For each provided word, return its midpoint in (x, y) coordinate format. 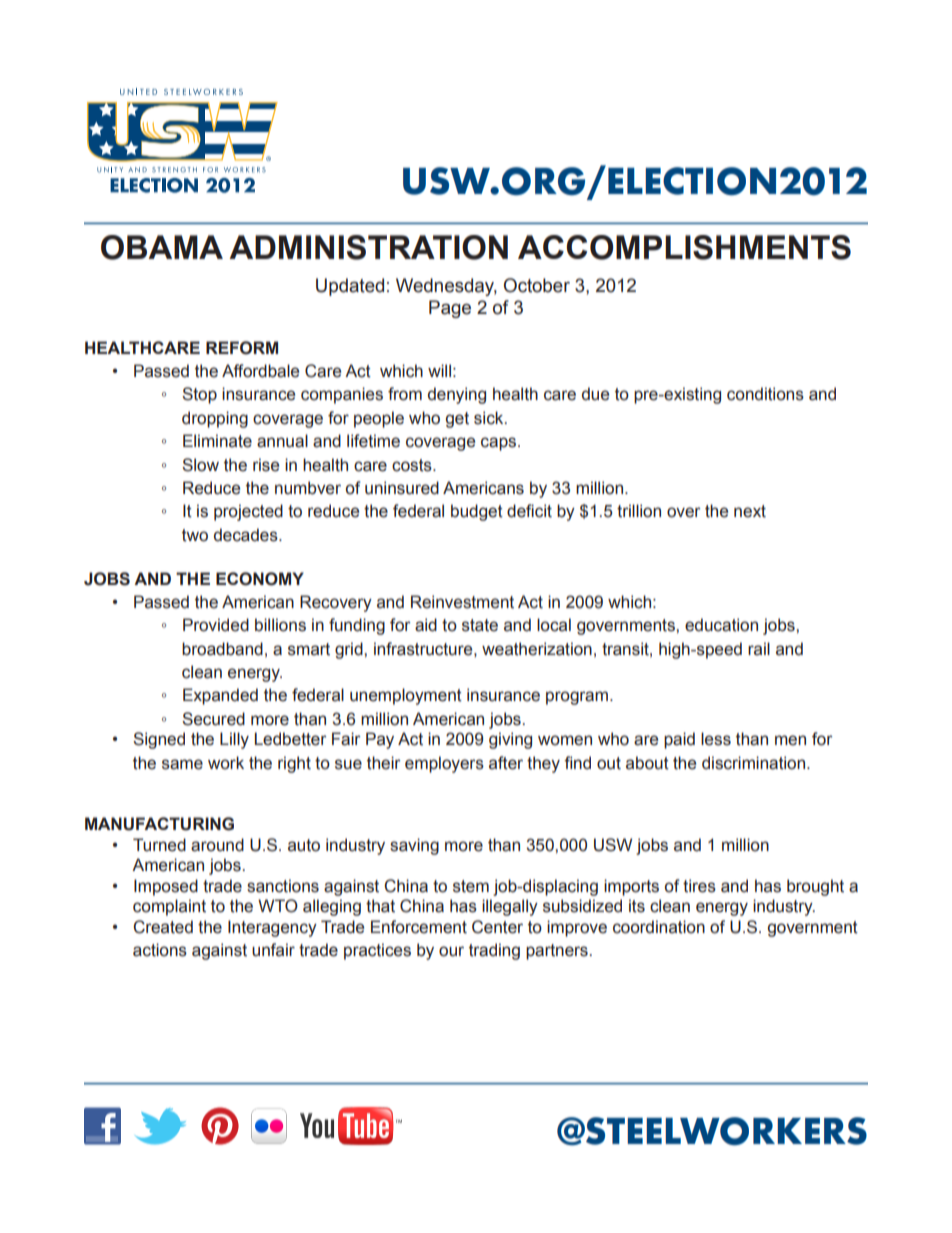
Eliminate (217, 441)
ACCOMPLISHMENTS (684, 247)
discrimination (755, 763)
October (537, 285)
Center (497, 927)
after (506, 763)
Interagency (272, 928)
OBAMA (162, 247)
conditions (765, 394)
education (721, 625)
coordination (659, 927)
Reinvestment (462, 602)
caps (500, 444)
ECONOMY (260, 579)
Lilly (234, 740)
